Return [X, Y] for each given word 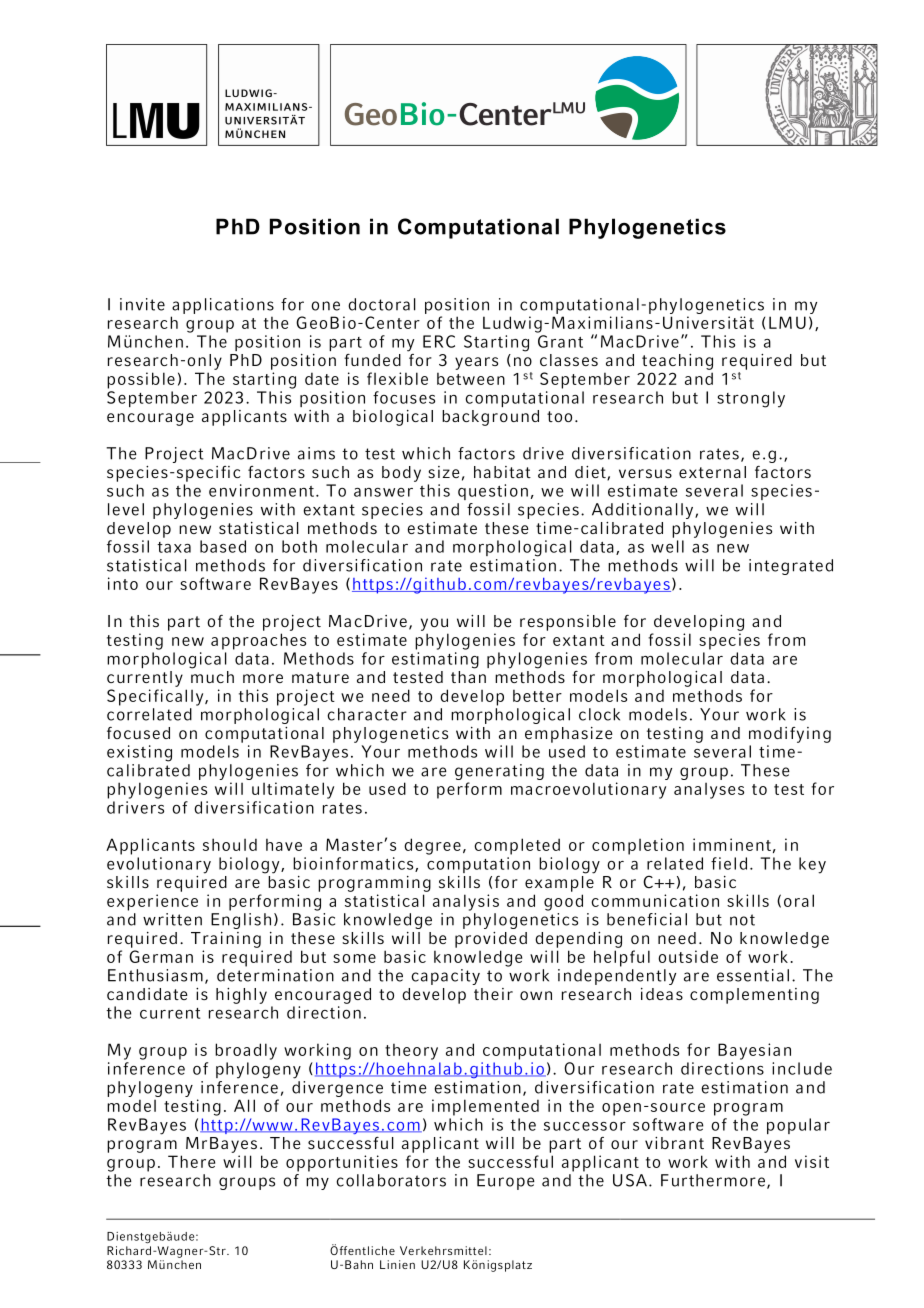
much [212, 677]
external [712, 472]
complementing [754, 996]
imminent [732, 844]
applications [223, 306]
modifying [790, 735]
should [230, 844]
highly [241, 996]
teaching [677, 362]
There [191, 1161]
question [493, 492]
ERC [439, 341]
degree [432, 846]
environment [261, 490]
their [493, 994]
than [468, 677]
